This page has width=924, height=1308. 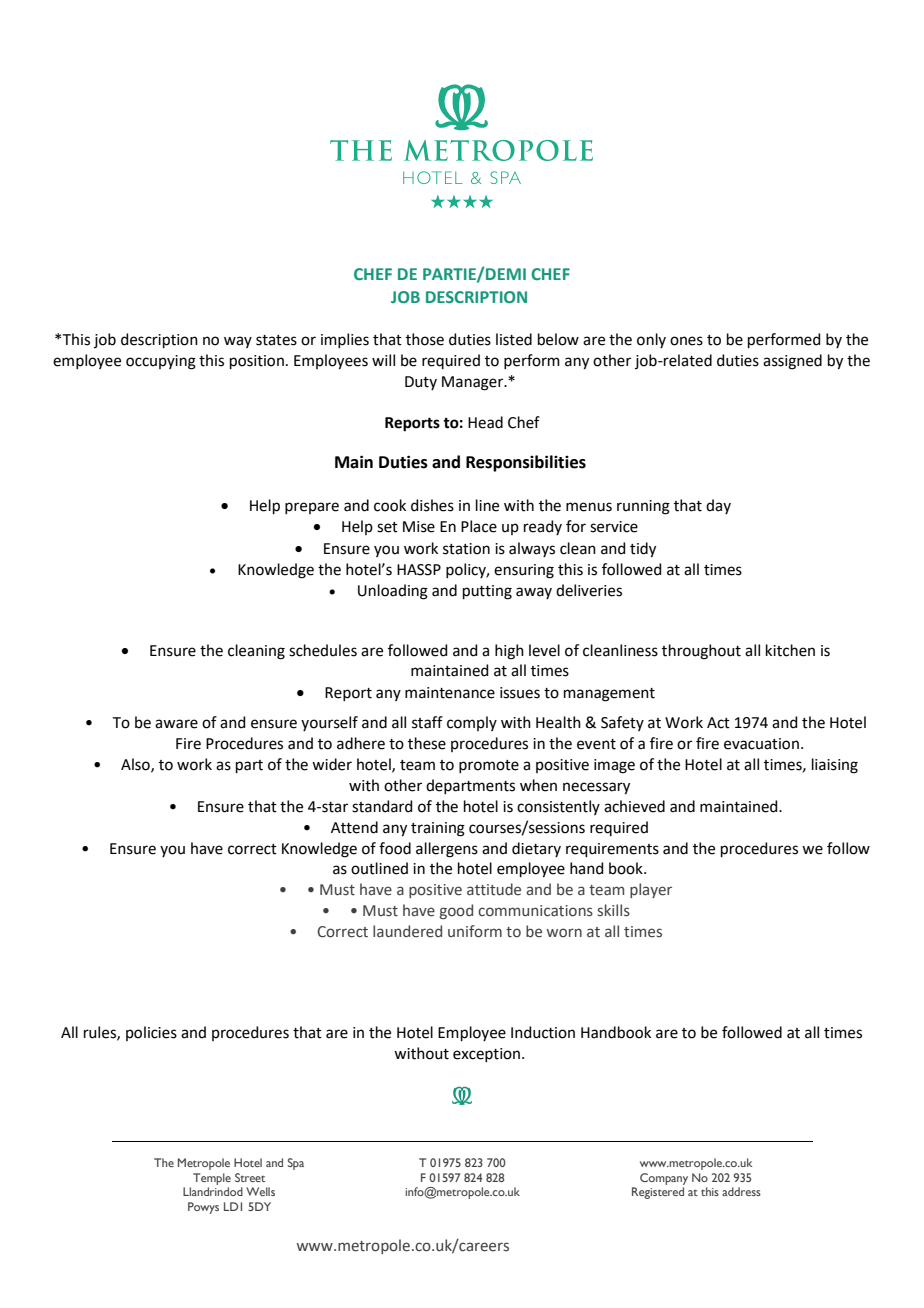 What do you see at coordinates (643, 550) in the page?
I see `tidy` at bounding box center [643, 550].
